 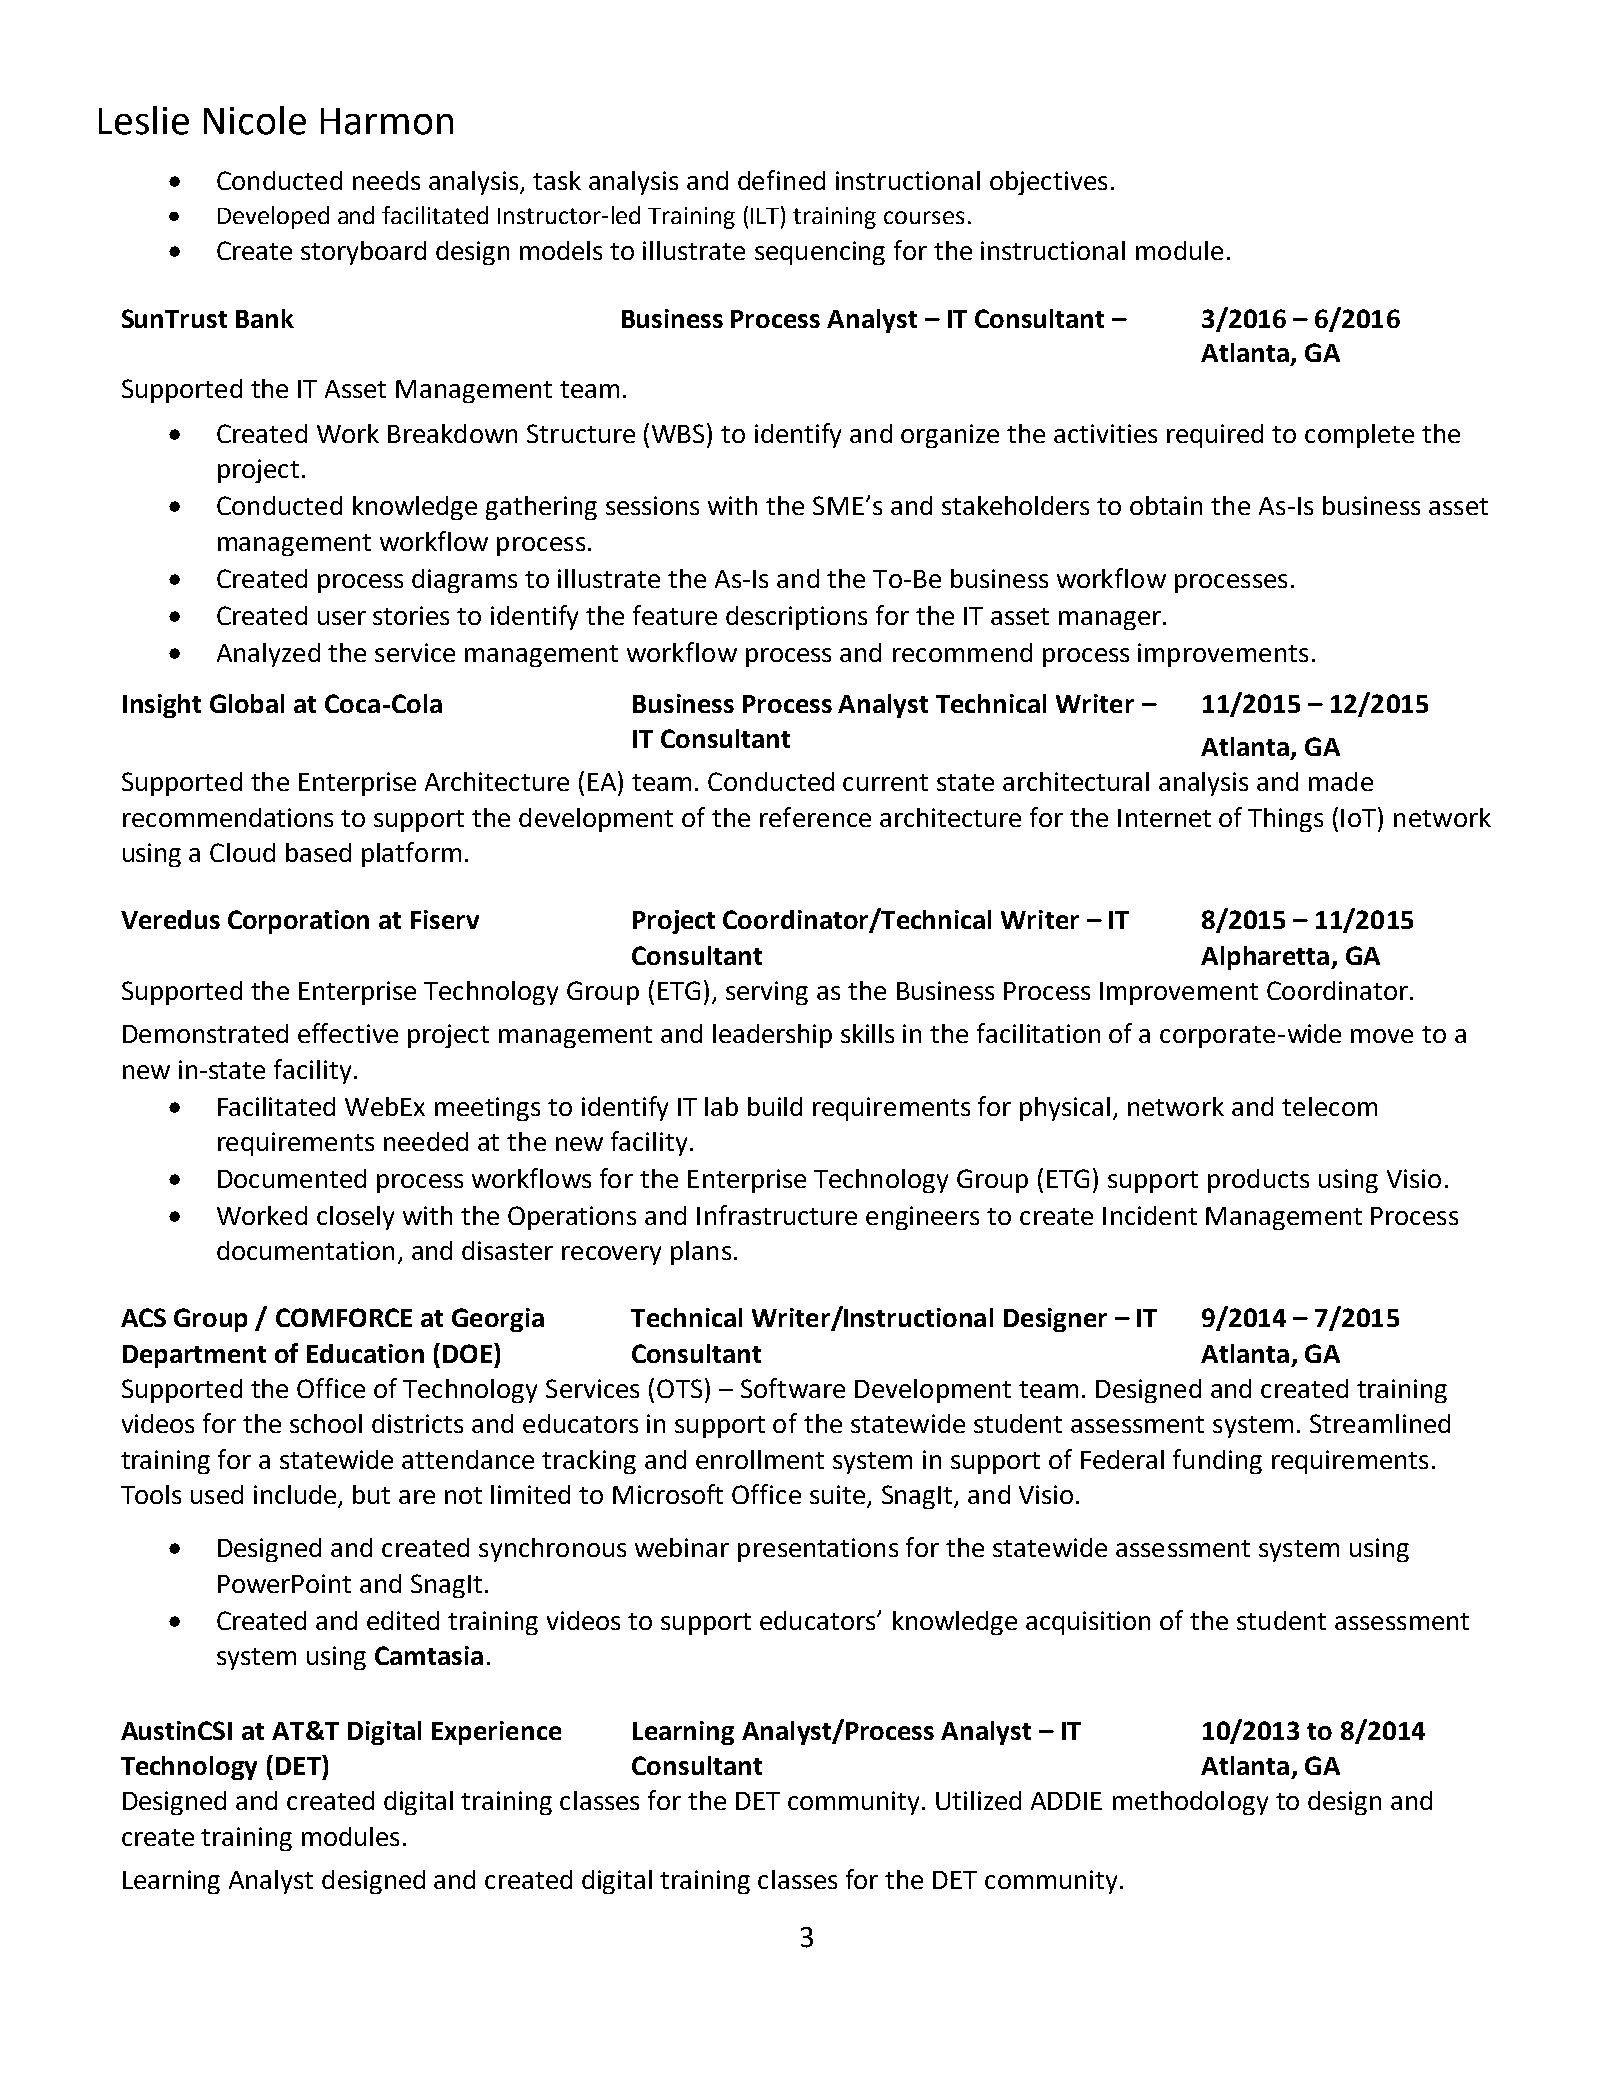 I want to click on made, so click(x=1341, y=781).
